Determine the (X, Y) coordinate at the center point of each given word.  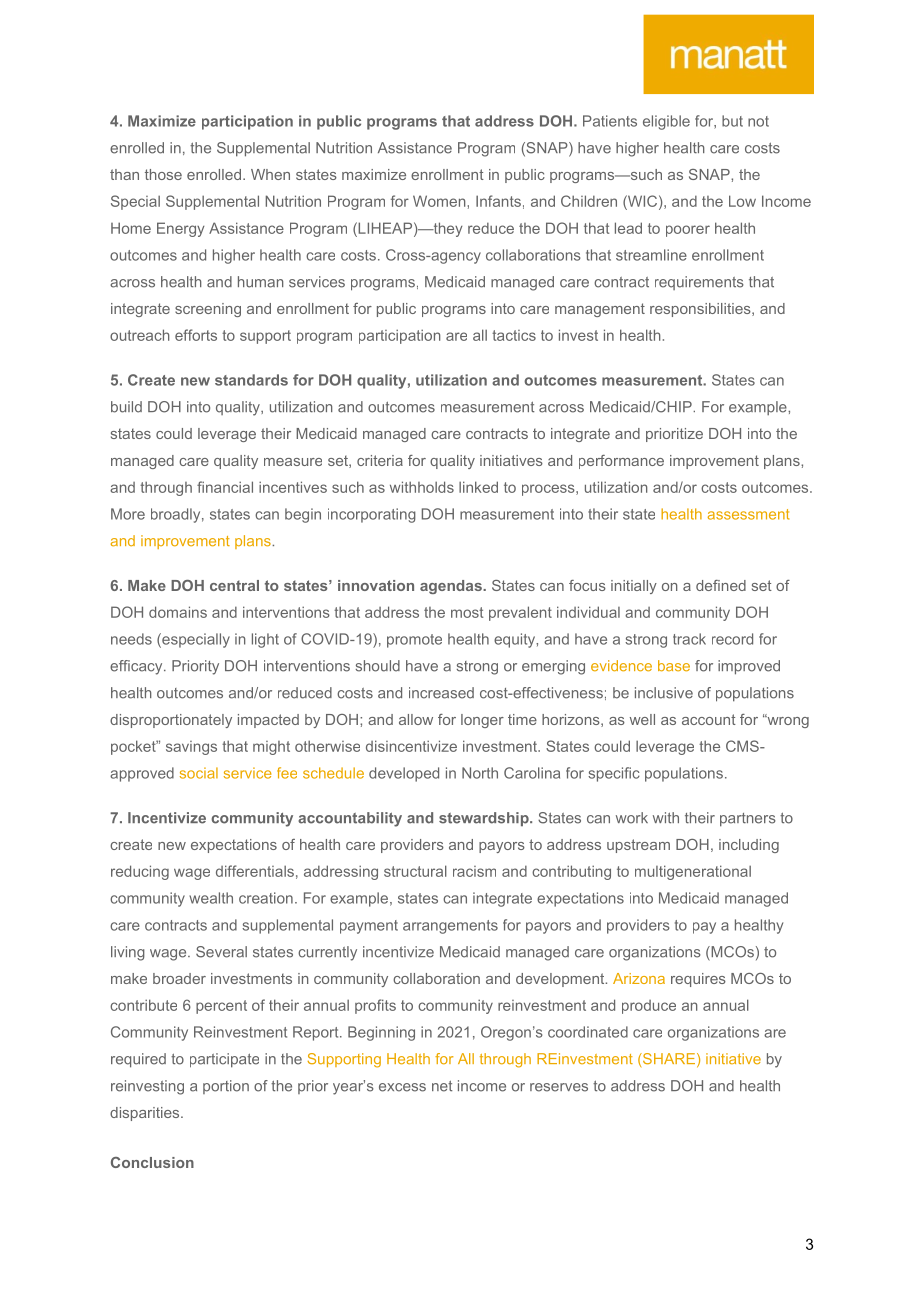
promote (414, 641)
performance (621, 462)
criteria (380, 460)
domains (178, 612)
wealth (211, 898)
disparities (146, 1114)
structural (415, 871)
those (163, 174)
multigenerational (693, 872)
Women (439, 201)
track (689, 639)
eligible (666, 122)
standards (251, 380)
